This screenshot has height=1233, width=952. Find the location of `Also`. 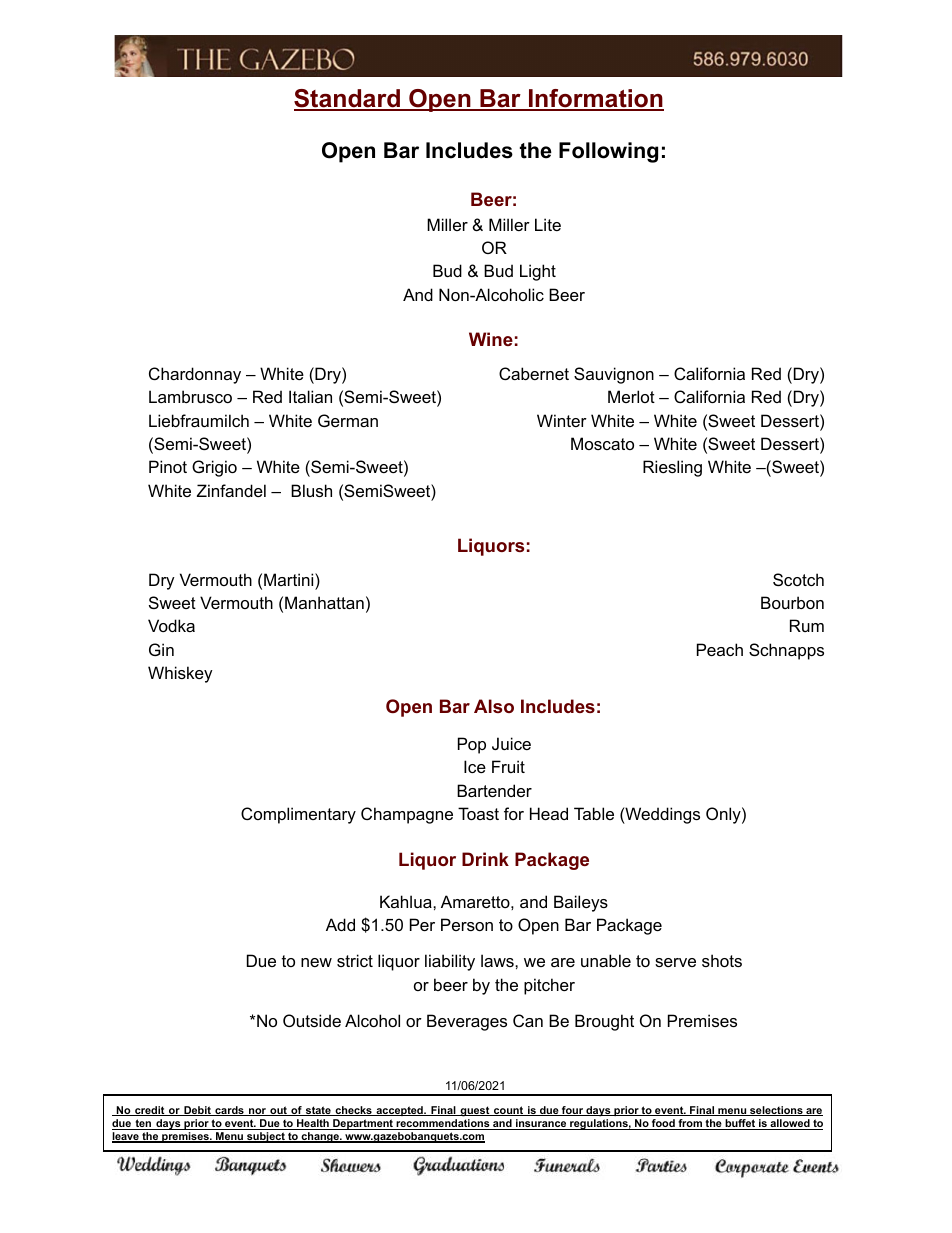

Also is located at coordinates (494, 706).
